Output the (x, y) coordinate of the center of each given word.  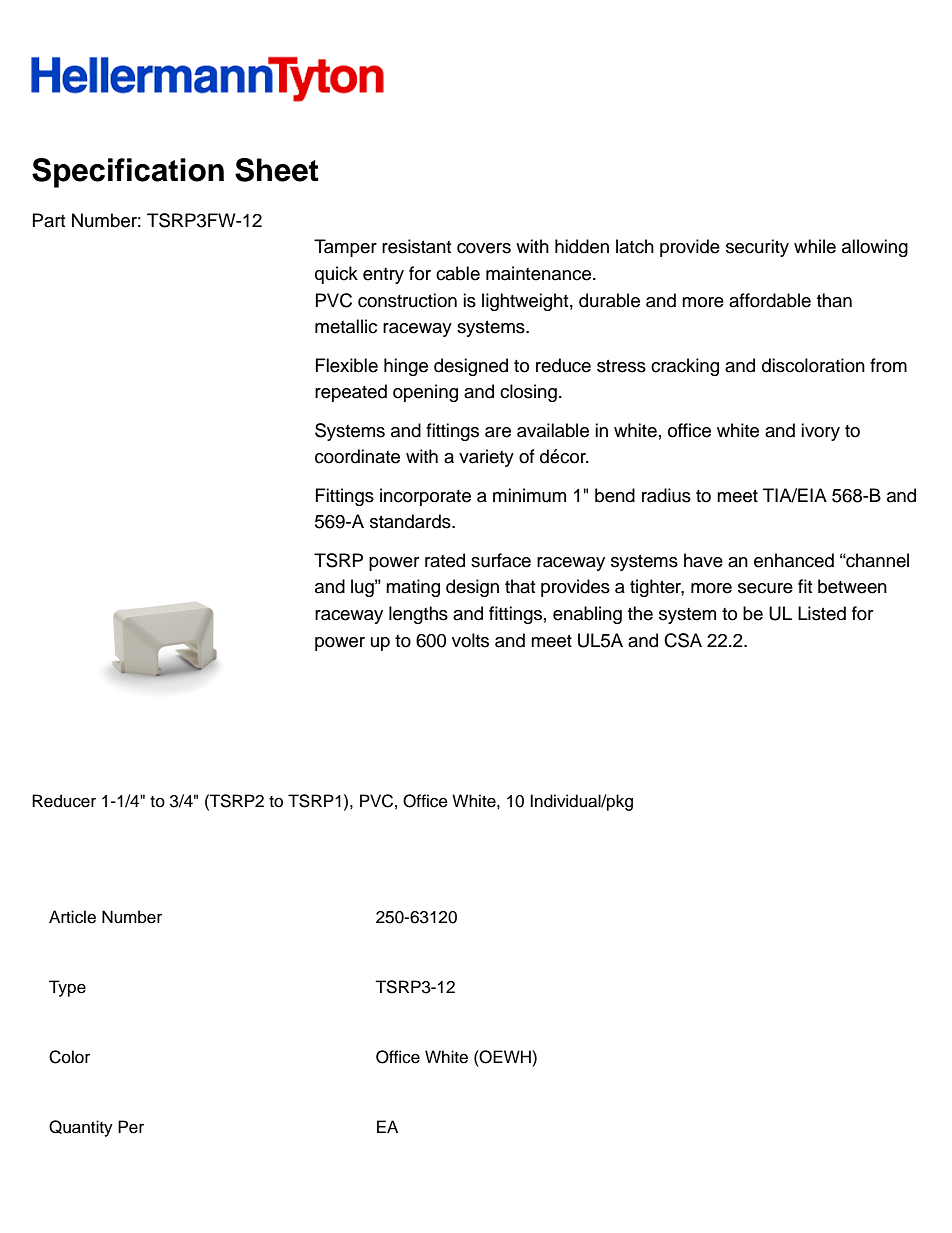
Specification (128, 173)
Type (67, 988)
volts (470, 640)
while (815, 246)
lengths (418, 615)
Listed (822, 613)
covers (484, 248)
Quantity (81, 1128)
